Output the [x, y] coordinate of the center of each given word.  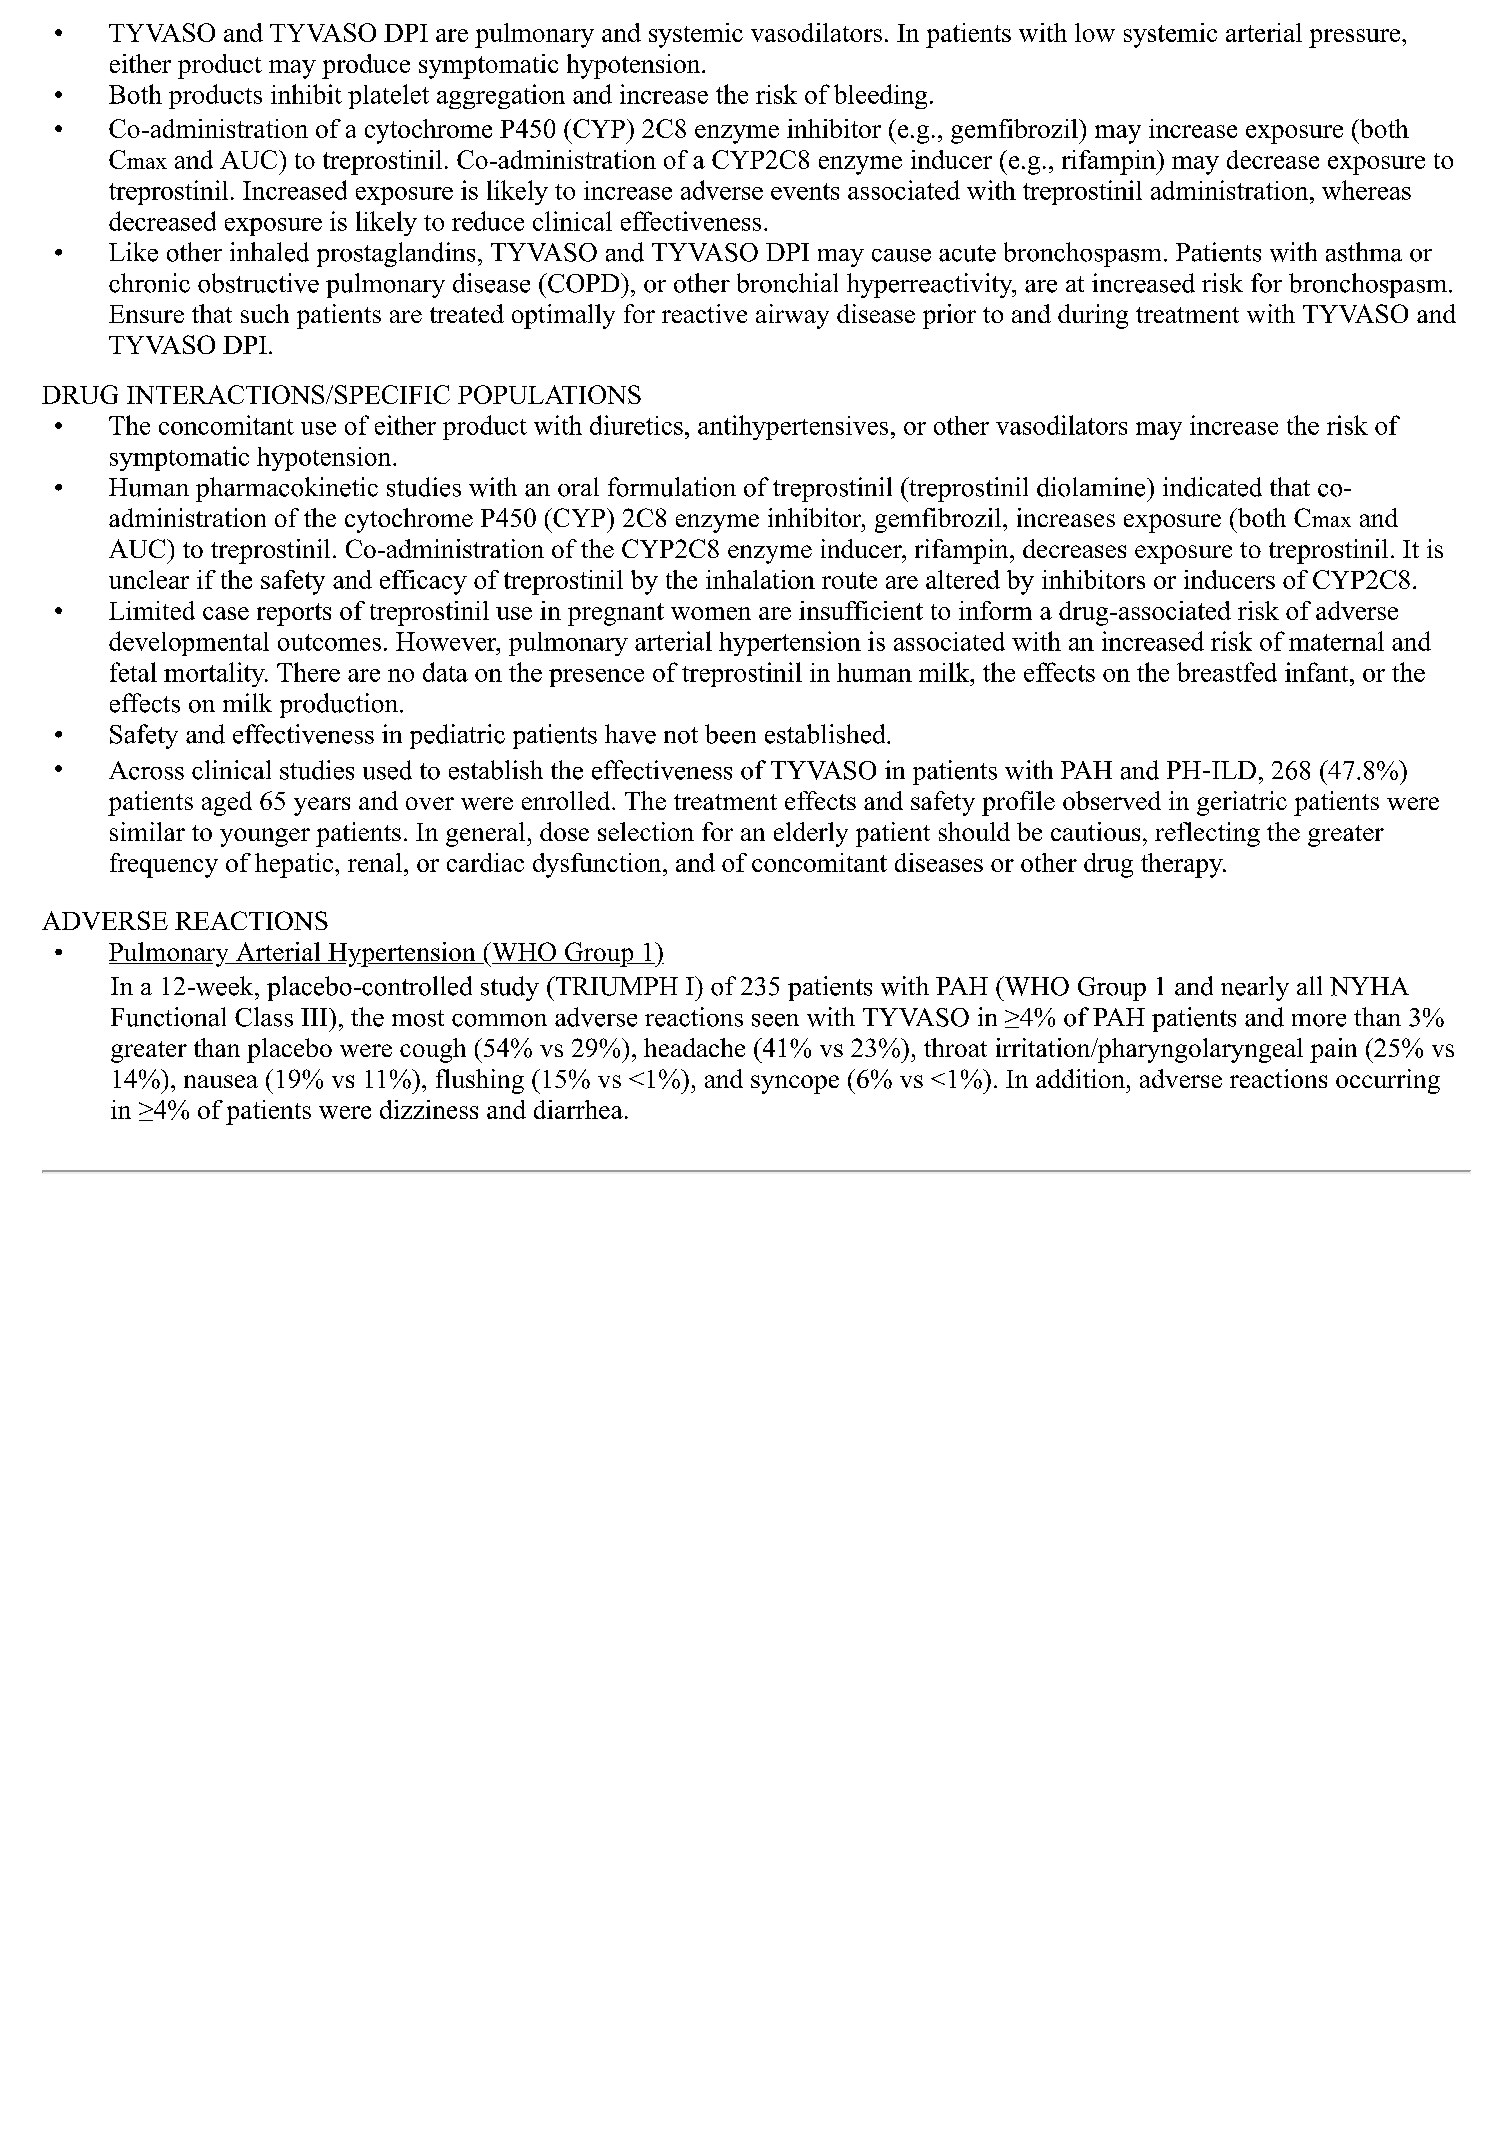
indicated [1212, 487]
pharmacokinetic [287, 489]
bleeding [880, 96]
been [730, 734]
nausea [221, 1081]
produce [366, 66]
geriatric [1242, 803]
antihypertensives [793, 427]
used [387, 770]
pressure [1354, 38]
